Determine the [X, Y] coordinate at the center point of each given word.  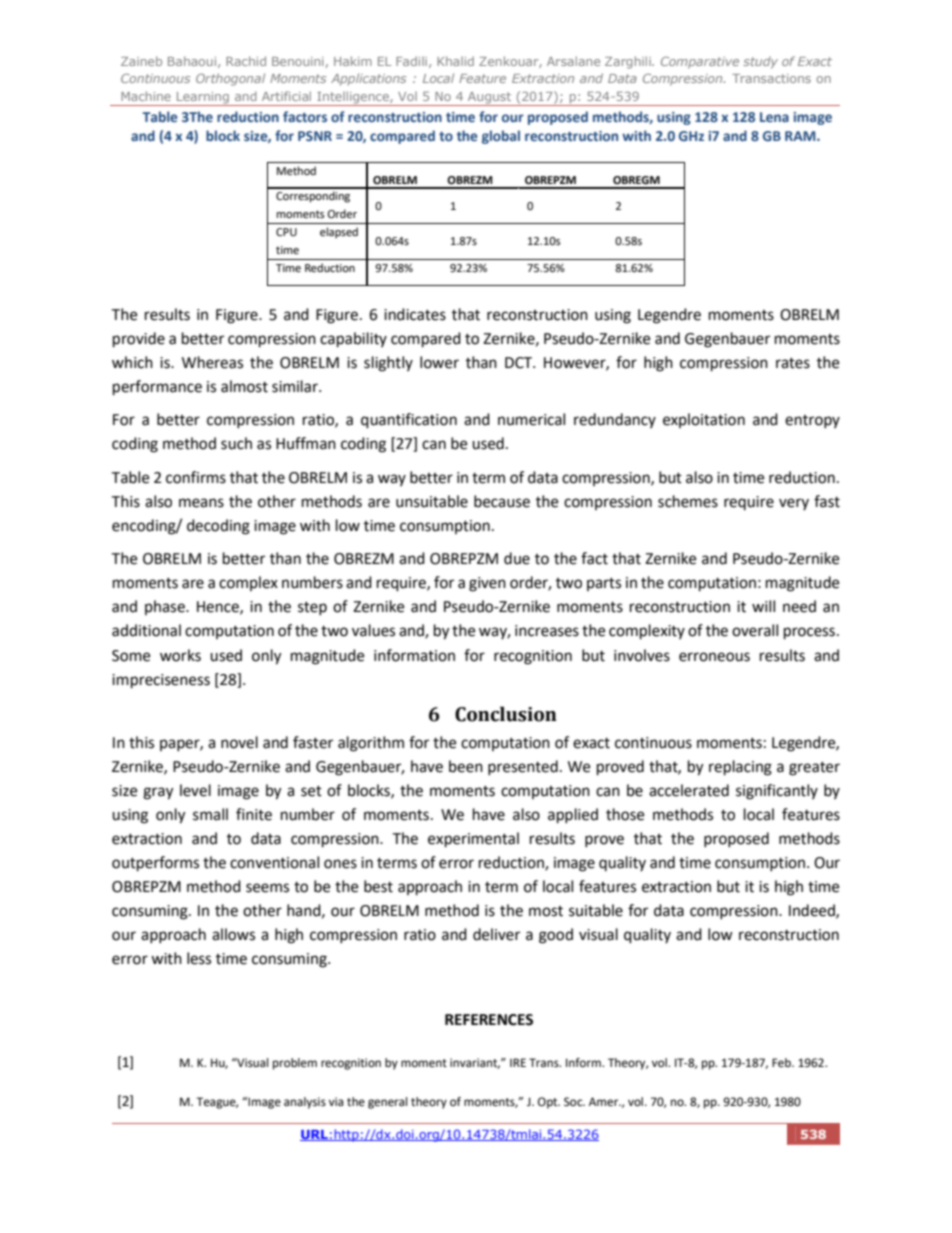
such [236, 443]
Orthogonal [230, 79]
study [760, 62]
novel [239, 742]
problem [295, 1064]
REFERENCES [489, 1020]
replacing [740, 768]
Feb [782, 1063]
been [466, 766]
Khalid [455, 61]
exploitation [704, 420]
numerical [531, 419]
